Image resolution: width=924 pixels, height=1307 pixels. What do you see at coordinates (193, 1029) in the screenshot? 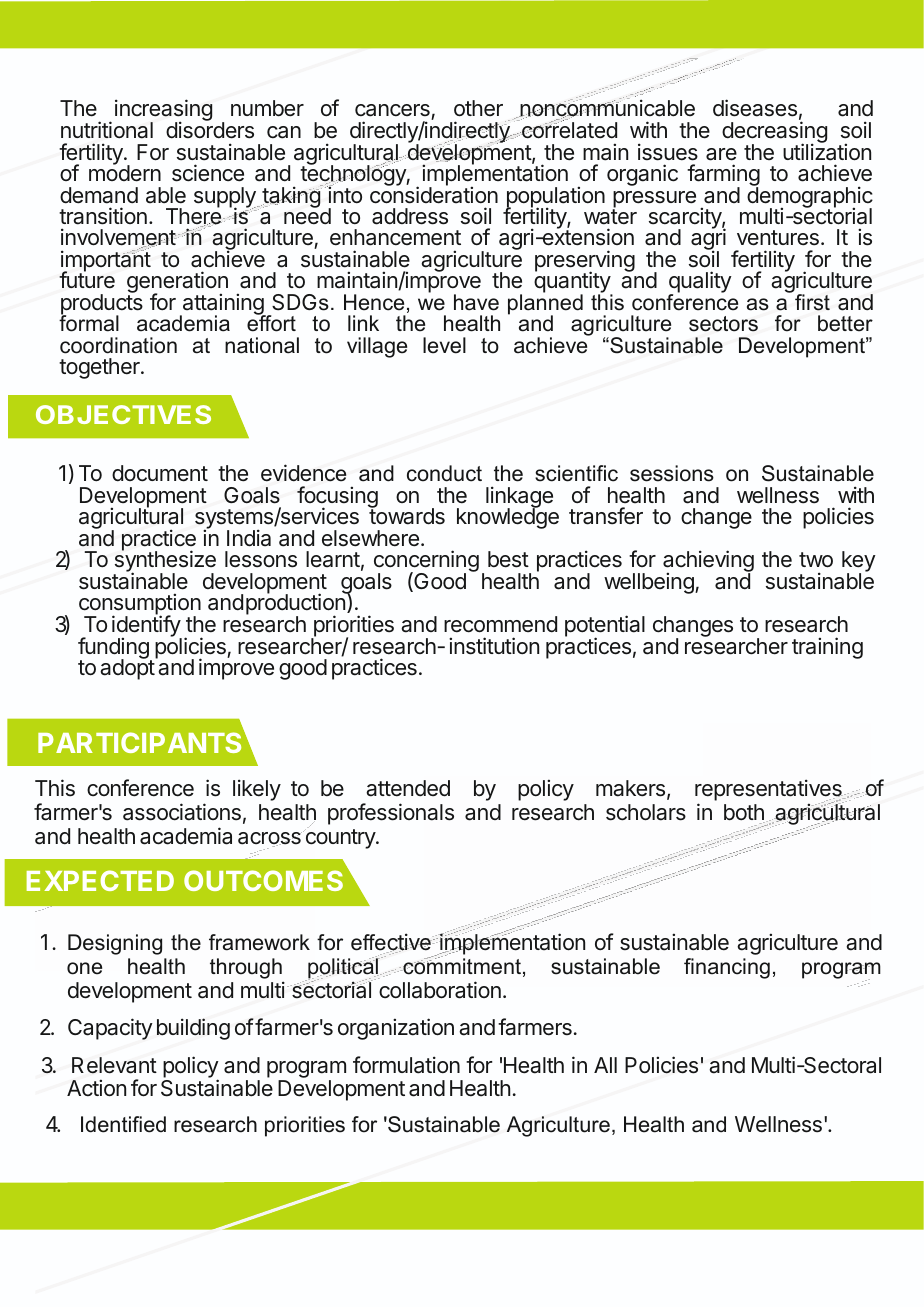
I see `building` at bounding box center [193, 1029].
